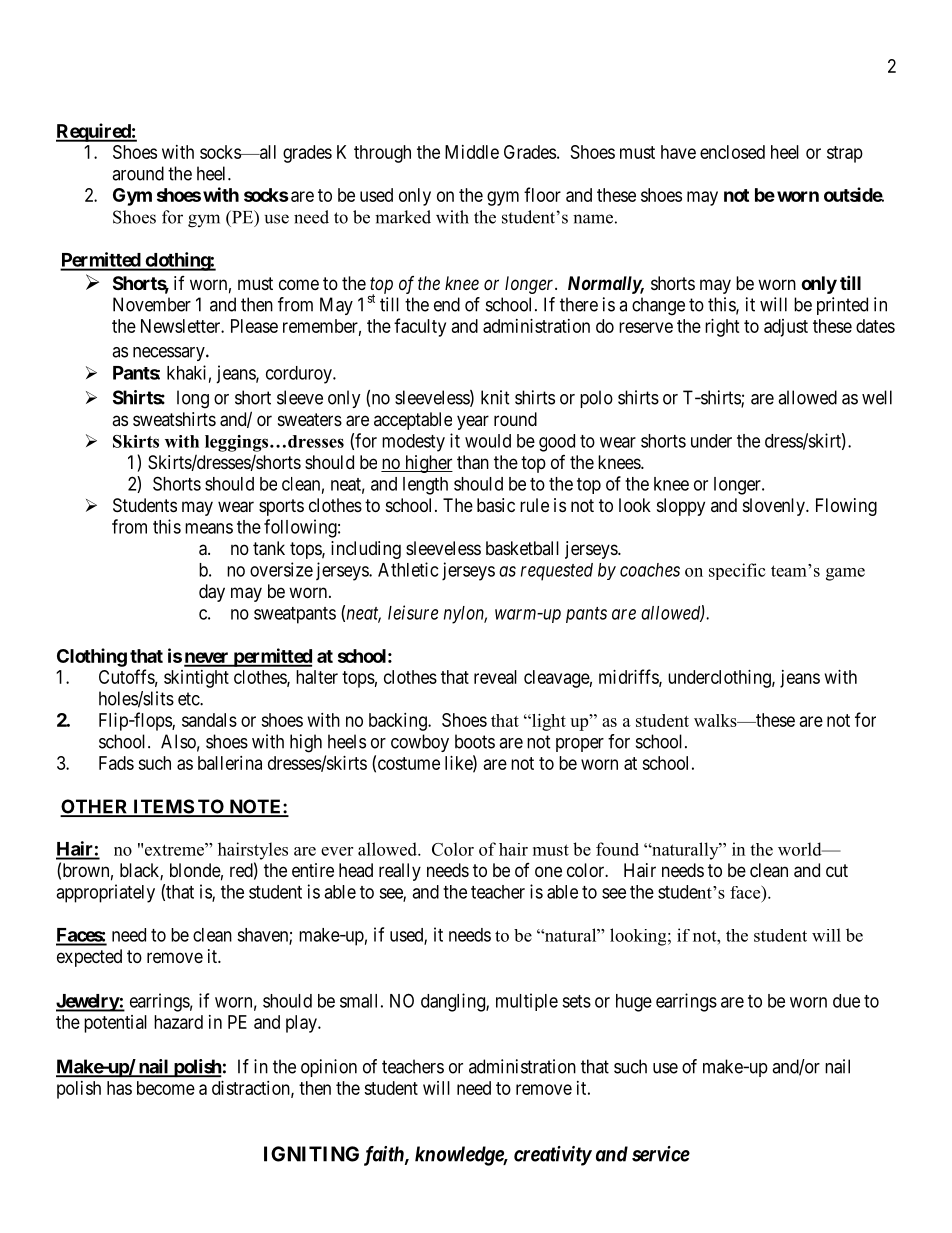 The width and height of the screenshot is (952, 1233). Describe the element at coordinates (732, 152) in the screenshot. I see `enclosed` at that location.
